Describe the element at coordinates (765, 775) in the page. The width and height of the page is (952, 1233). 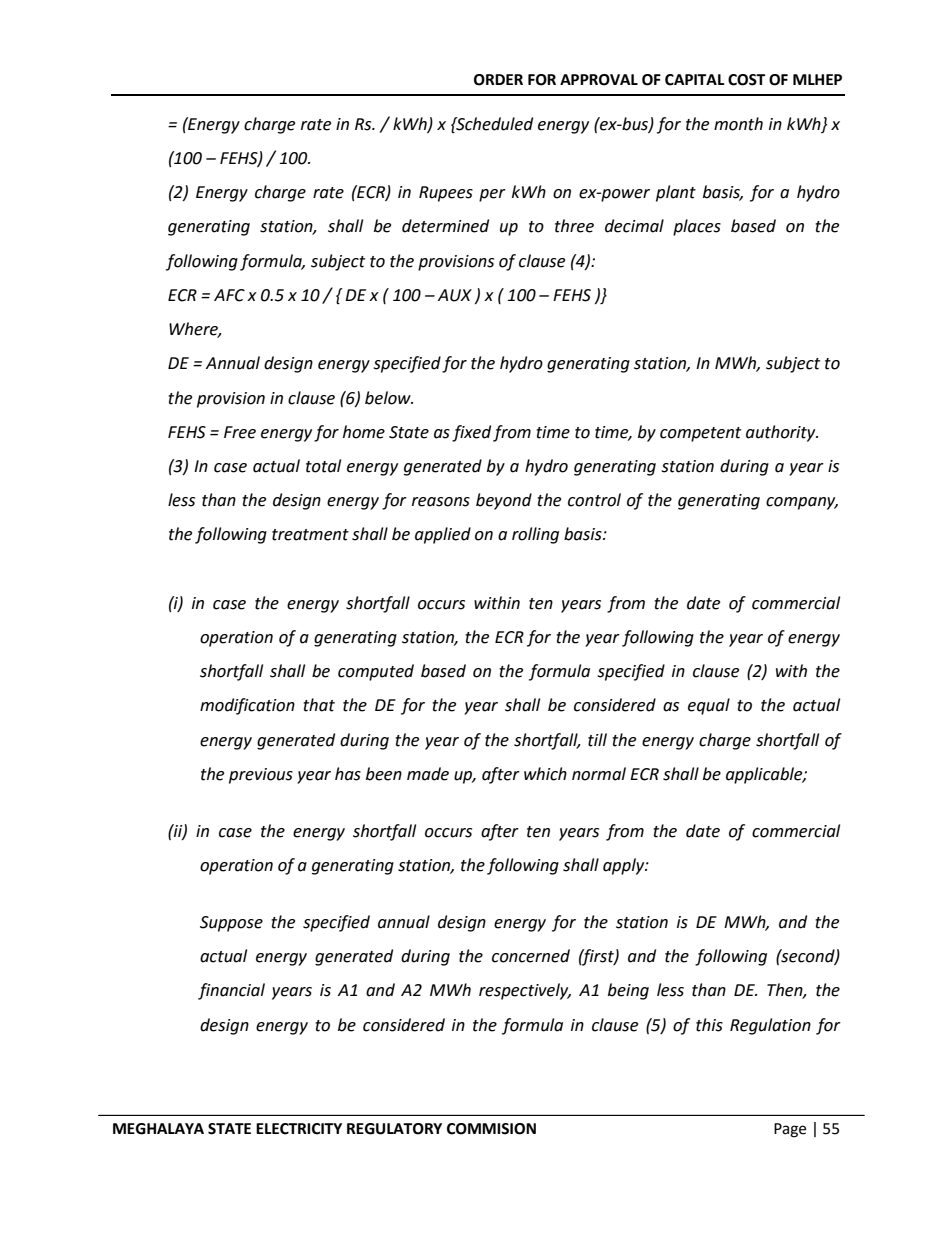
I see `applicable` at that location.
